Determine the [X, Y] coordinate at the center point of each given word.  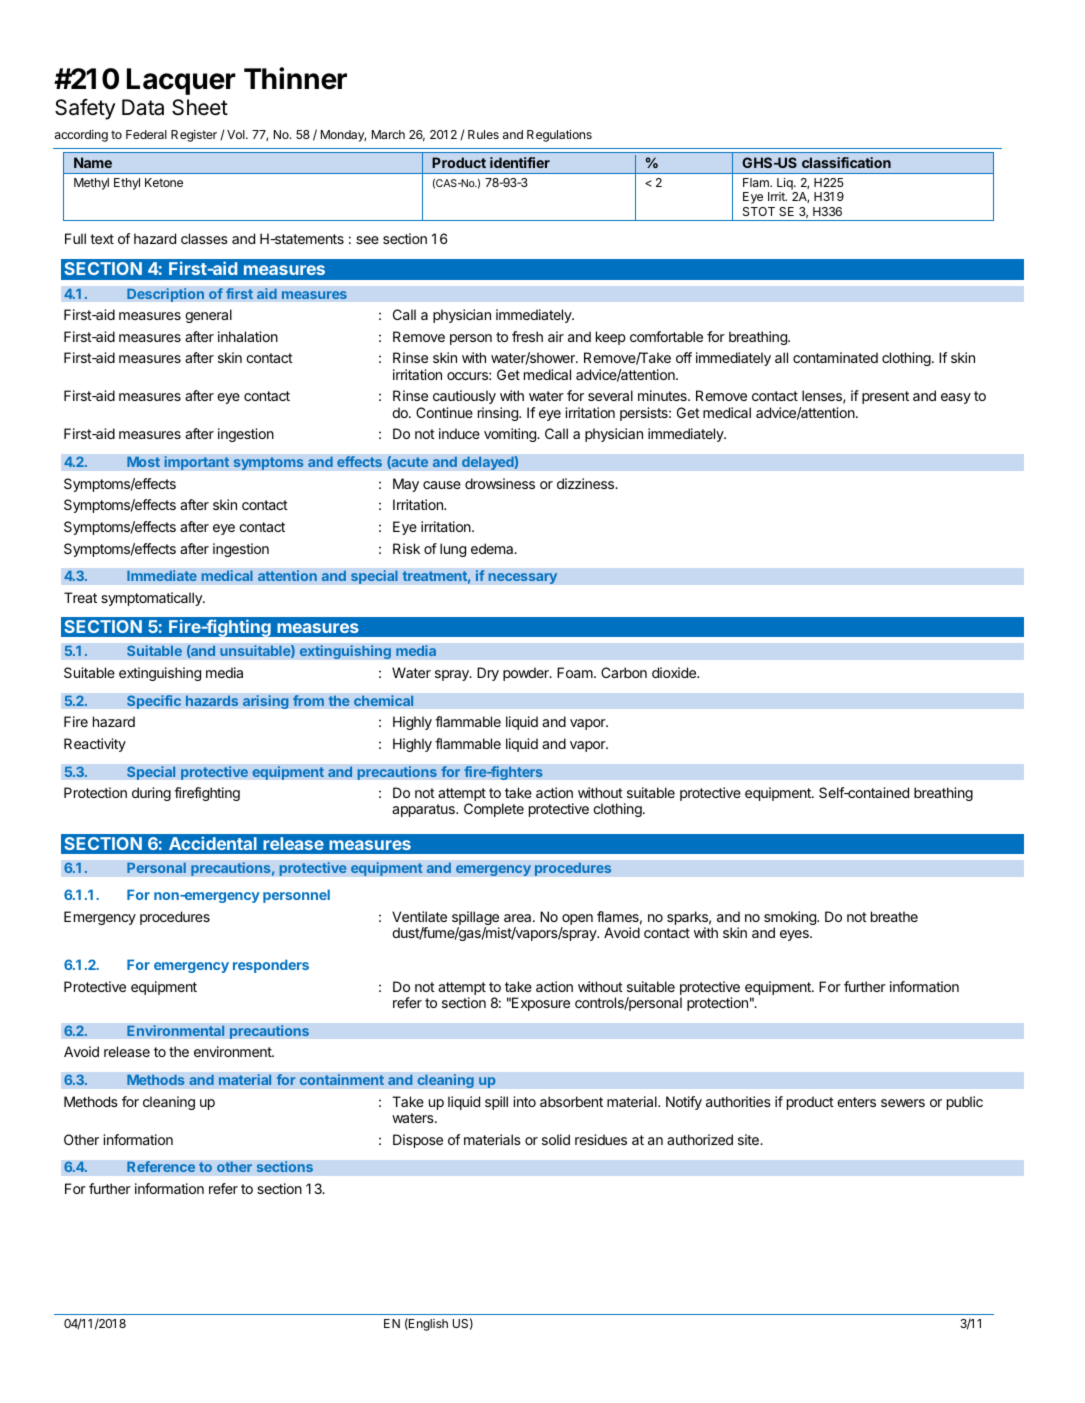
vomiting [511, 435]
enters [856, 1102]
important [197, 463]
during [151, 794]
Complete [494, 810]
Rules [483, 134]
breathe [894, 916]
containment [342, 1079]
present [885, 397]
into [524, 1101]
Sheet [200, 107]
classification [846, 162]
